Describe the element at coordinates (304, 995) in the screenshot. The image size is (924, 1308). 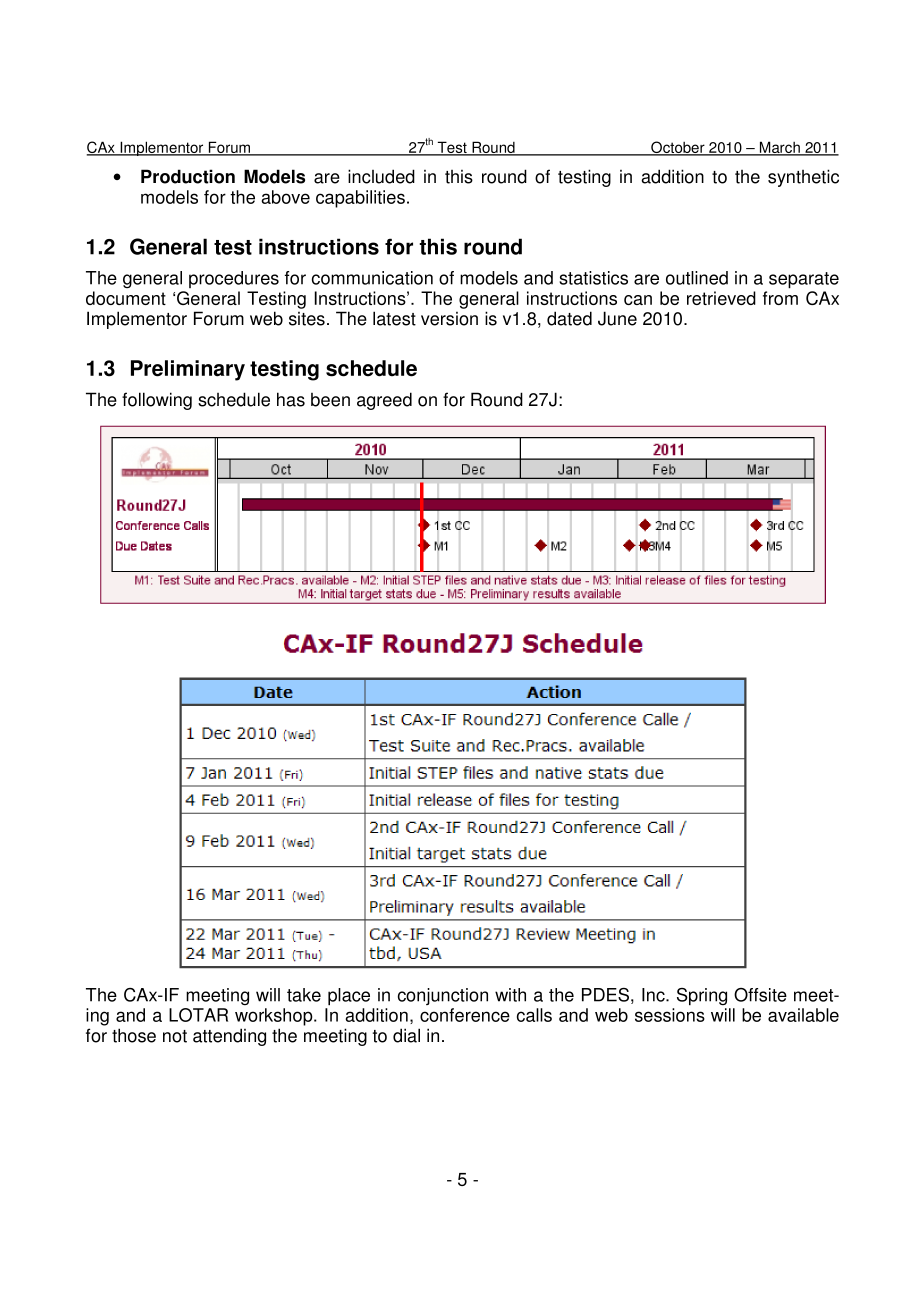
I see `take` at that location.
